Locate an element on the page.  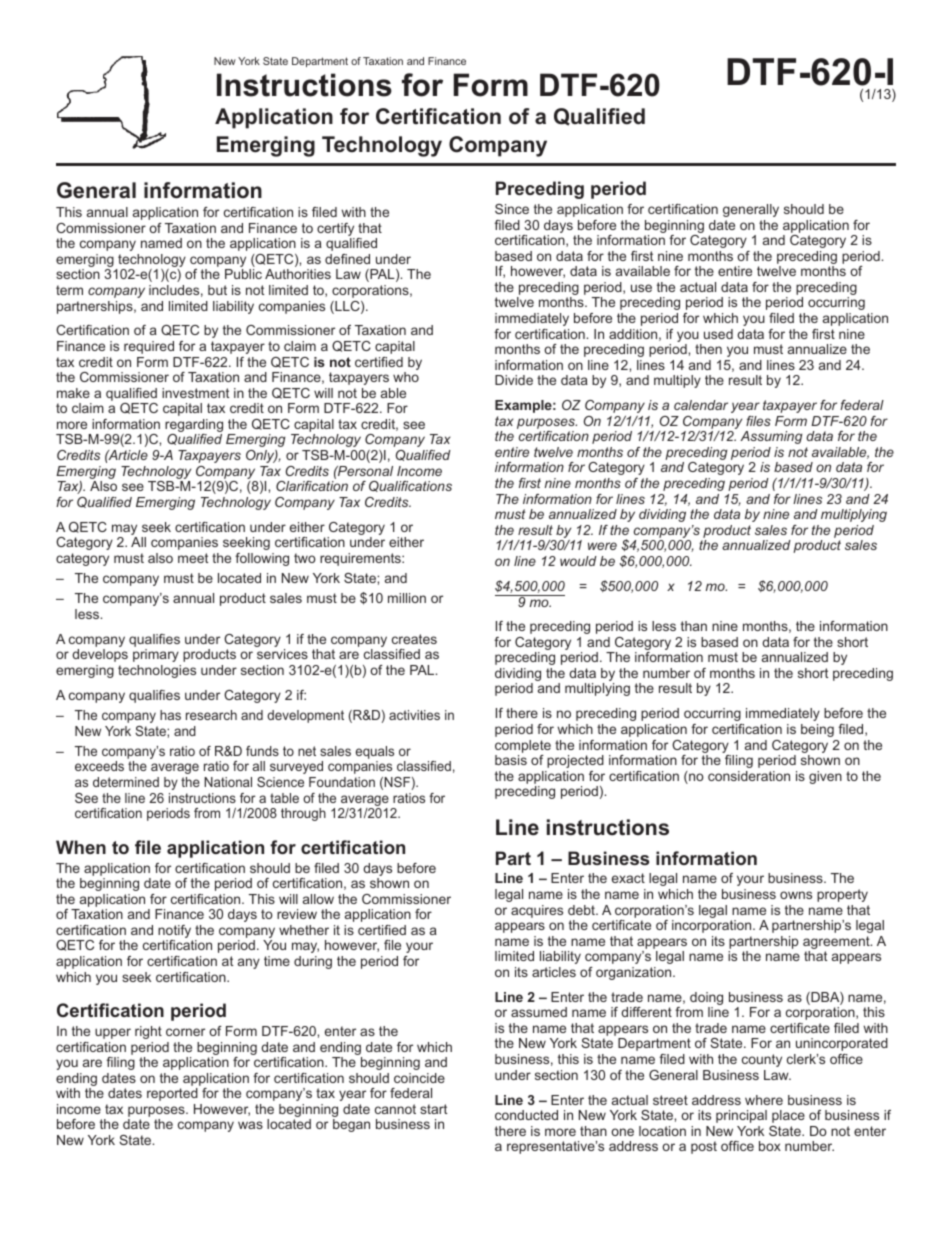
technologies is located at coordinates (157, 671).
